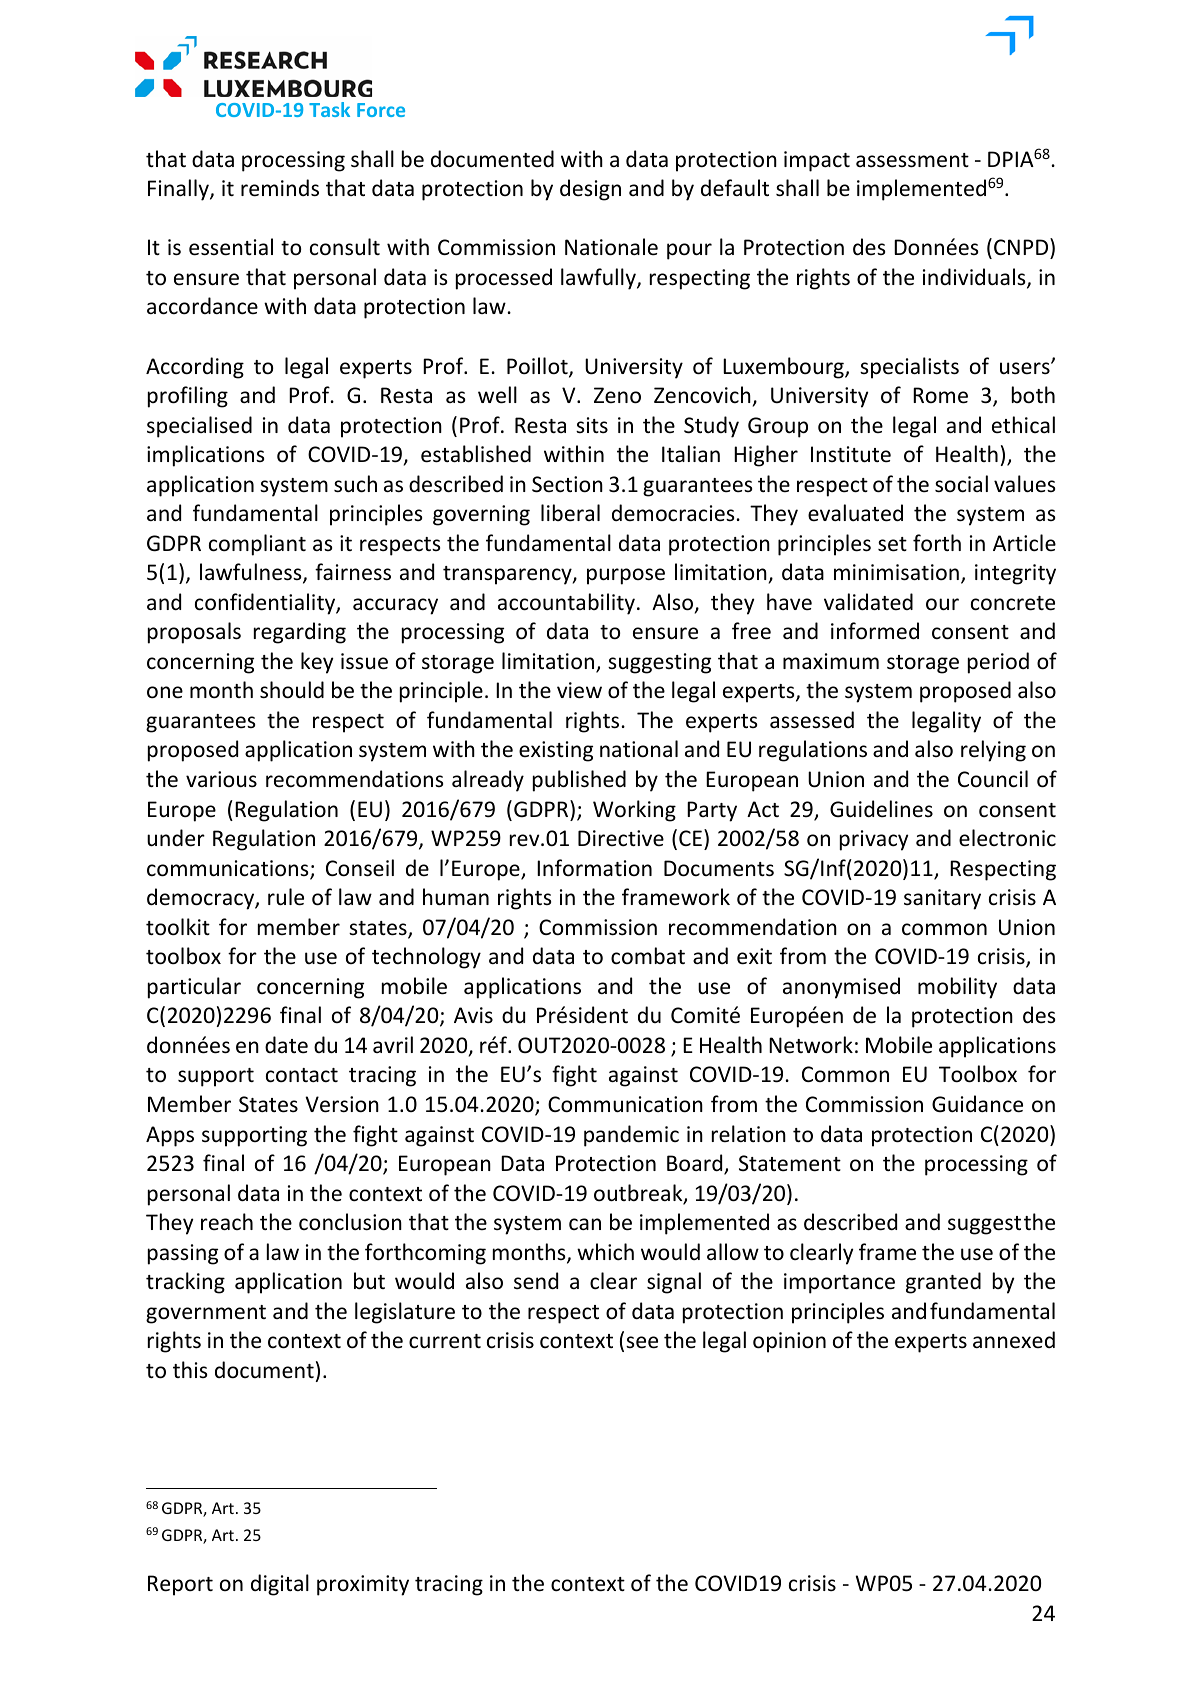  I want to click on reminds, so click(280, 188).
